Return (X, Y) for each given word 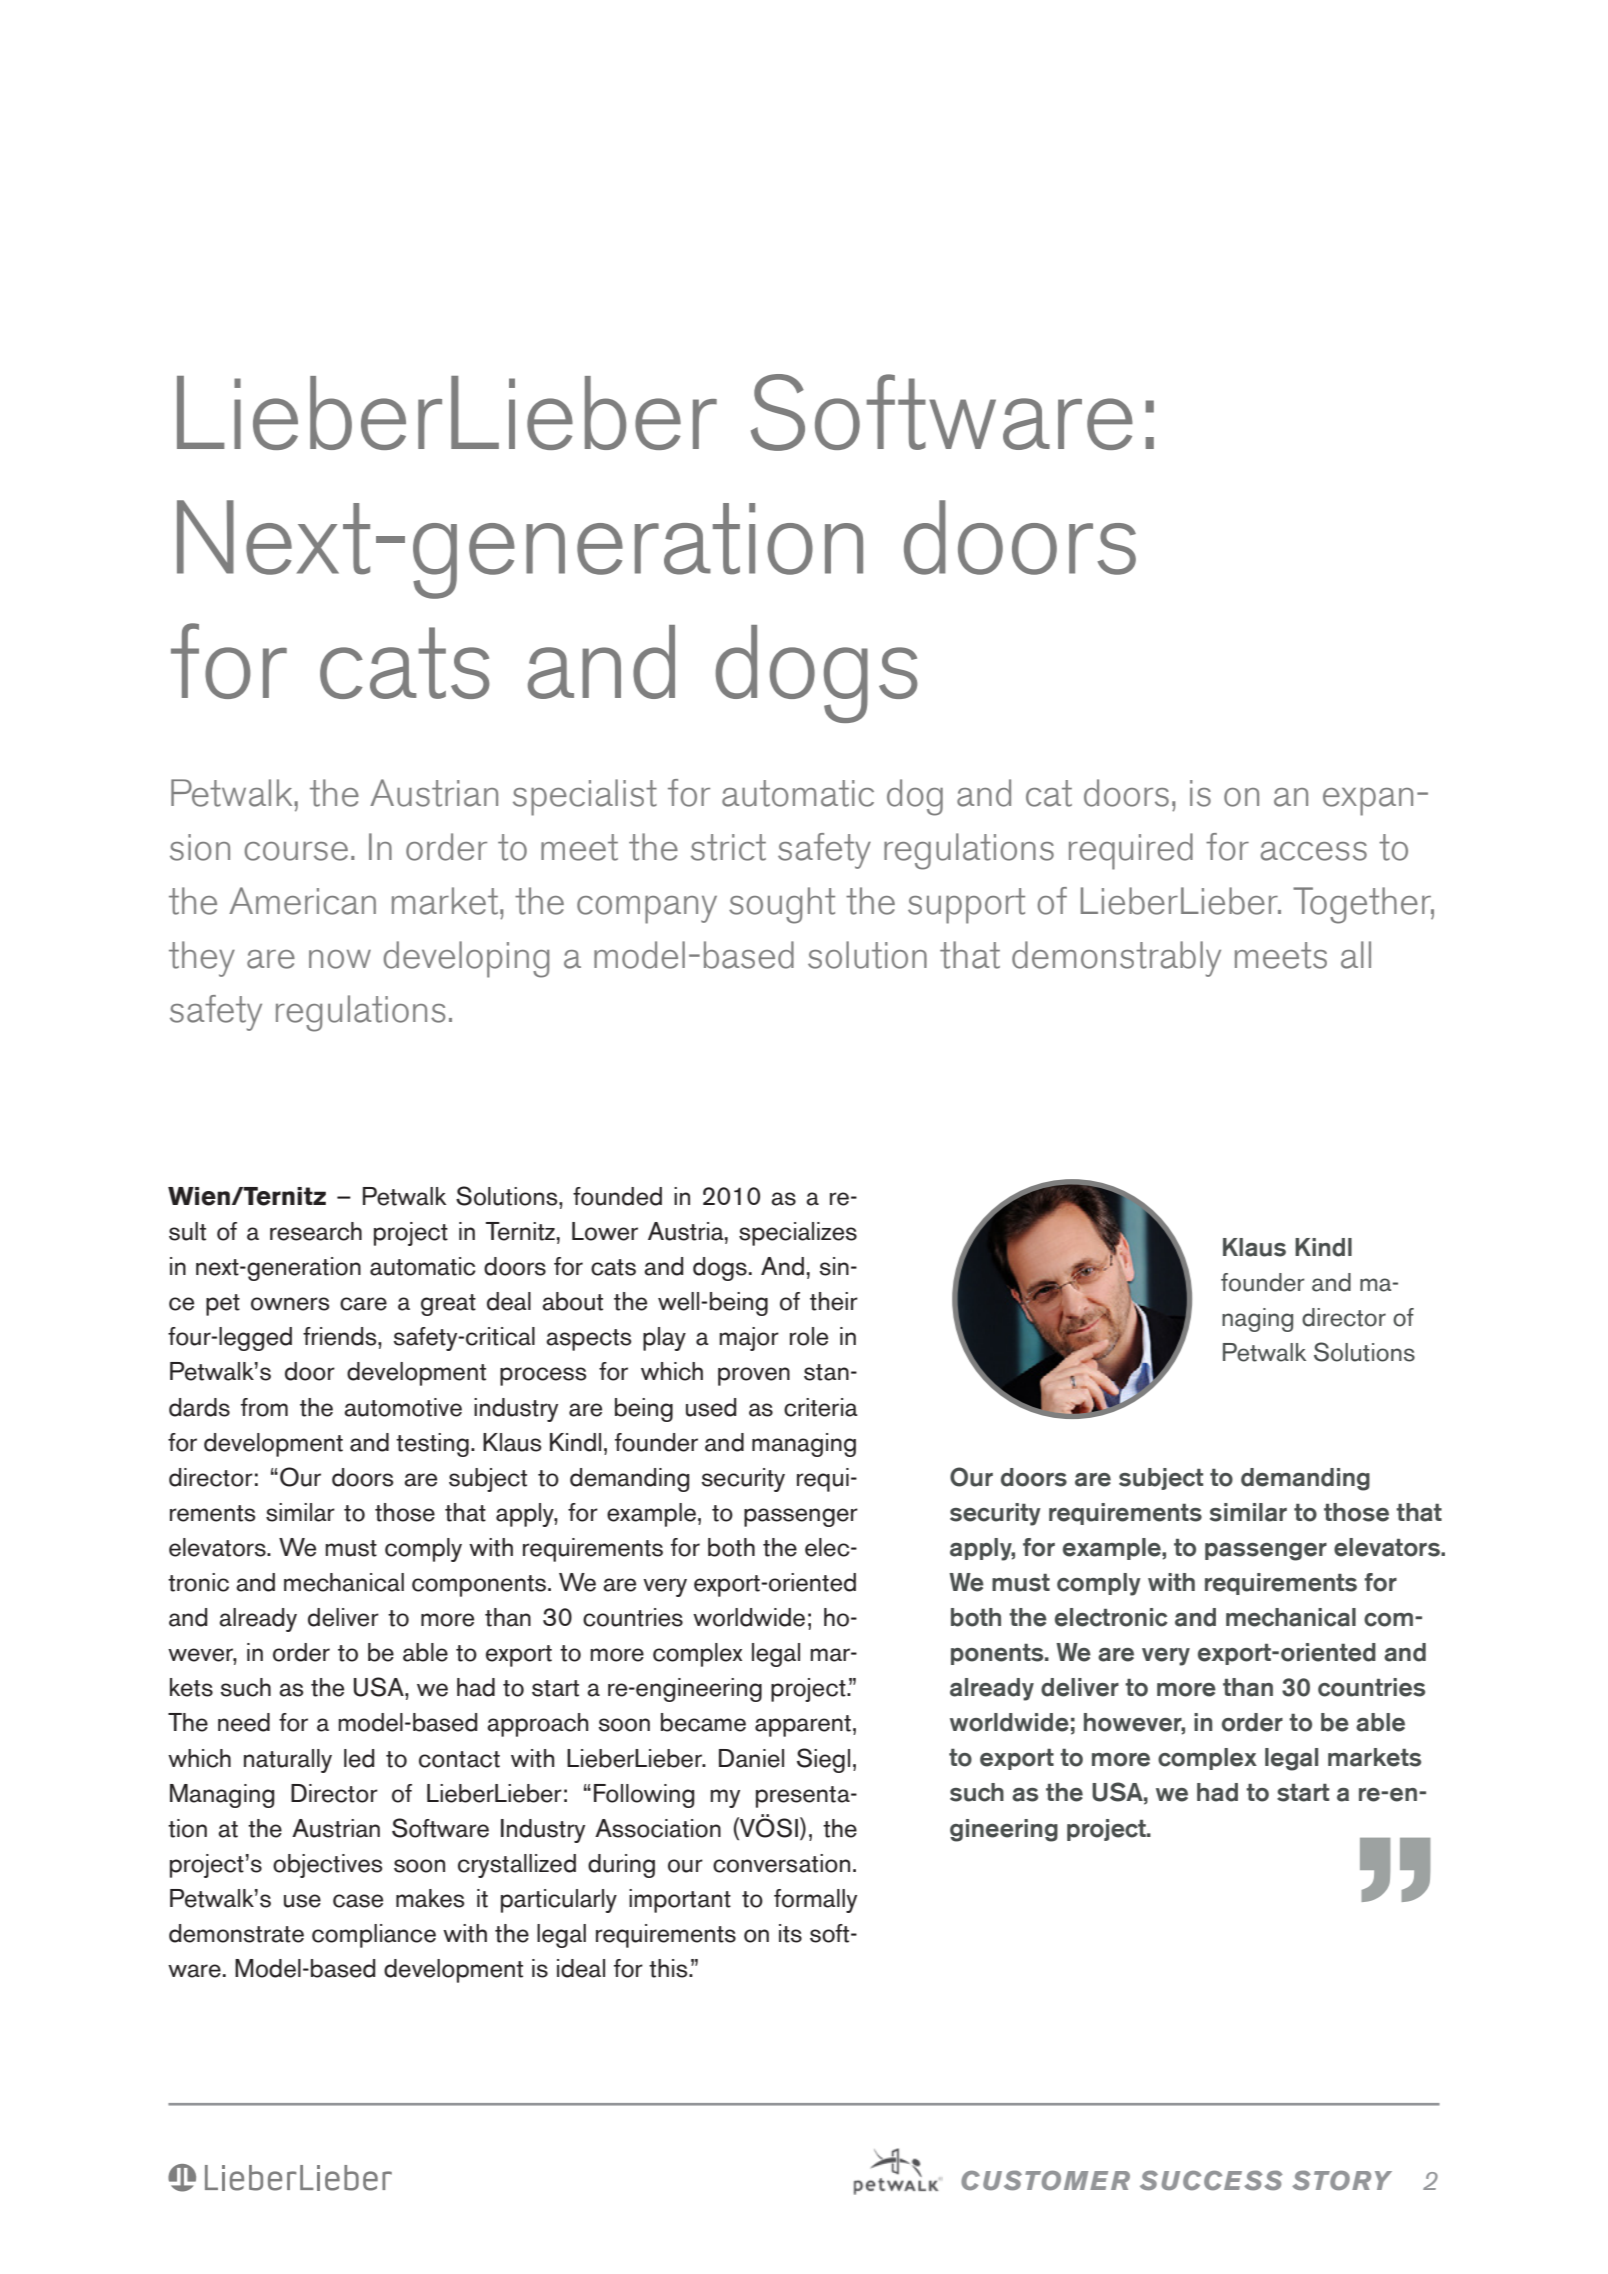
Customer (1045, 2180)
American (302, 901)
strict (728, 847)
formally (815, 1901)
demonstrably (1116, 959)
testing (432, 1445)
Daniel (751, 1758)
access (1314, 851)
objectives (328, 1866)
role (809, 1336)
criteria (821, 1407)
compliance (374, 1936)
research (316, 1231)
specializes (798, 1234)
